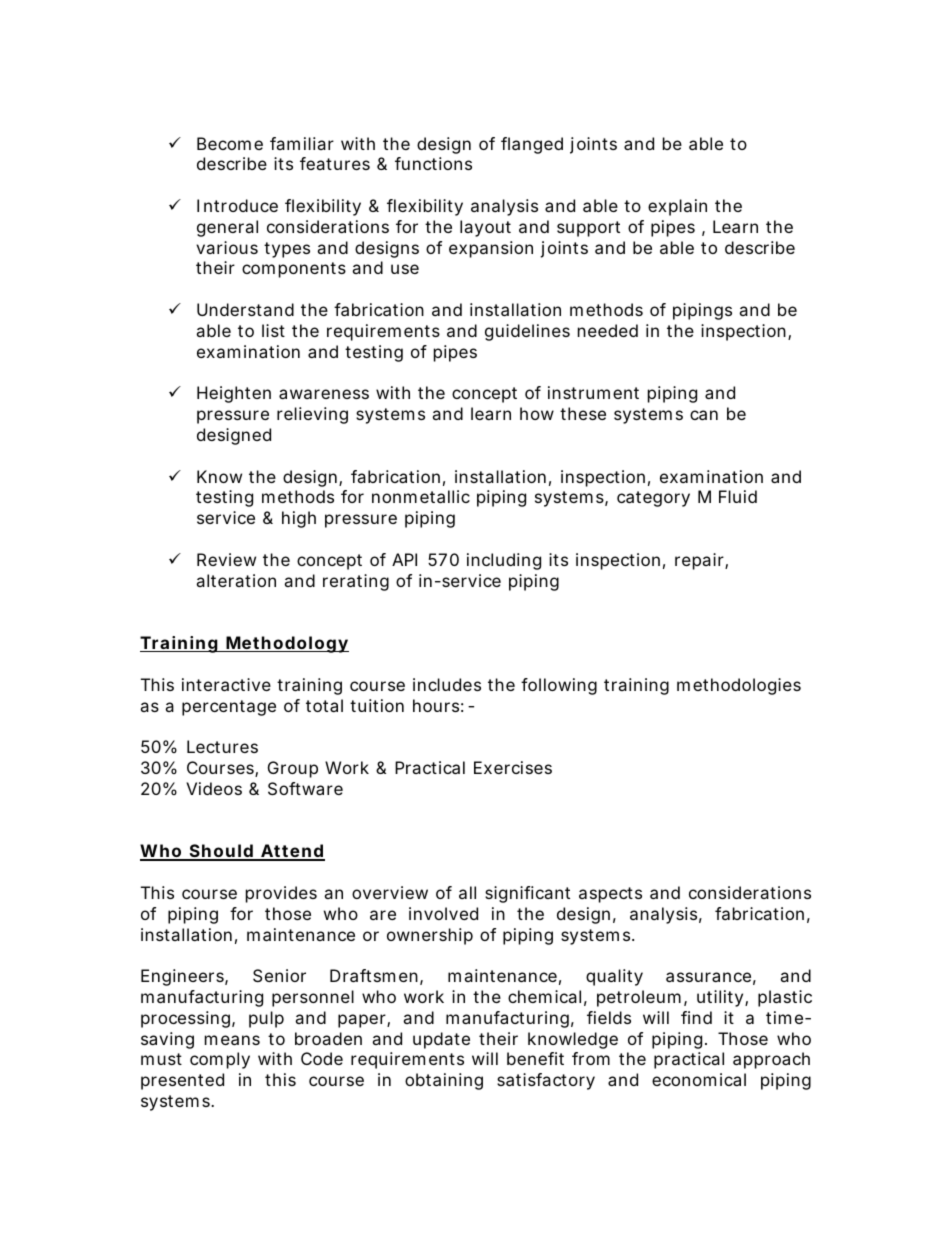  Describe the element at coordinates (433, 163) in the screenshot. I see `functions` at that location.
